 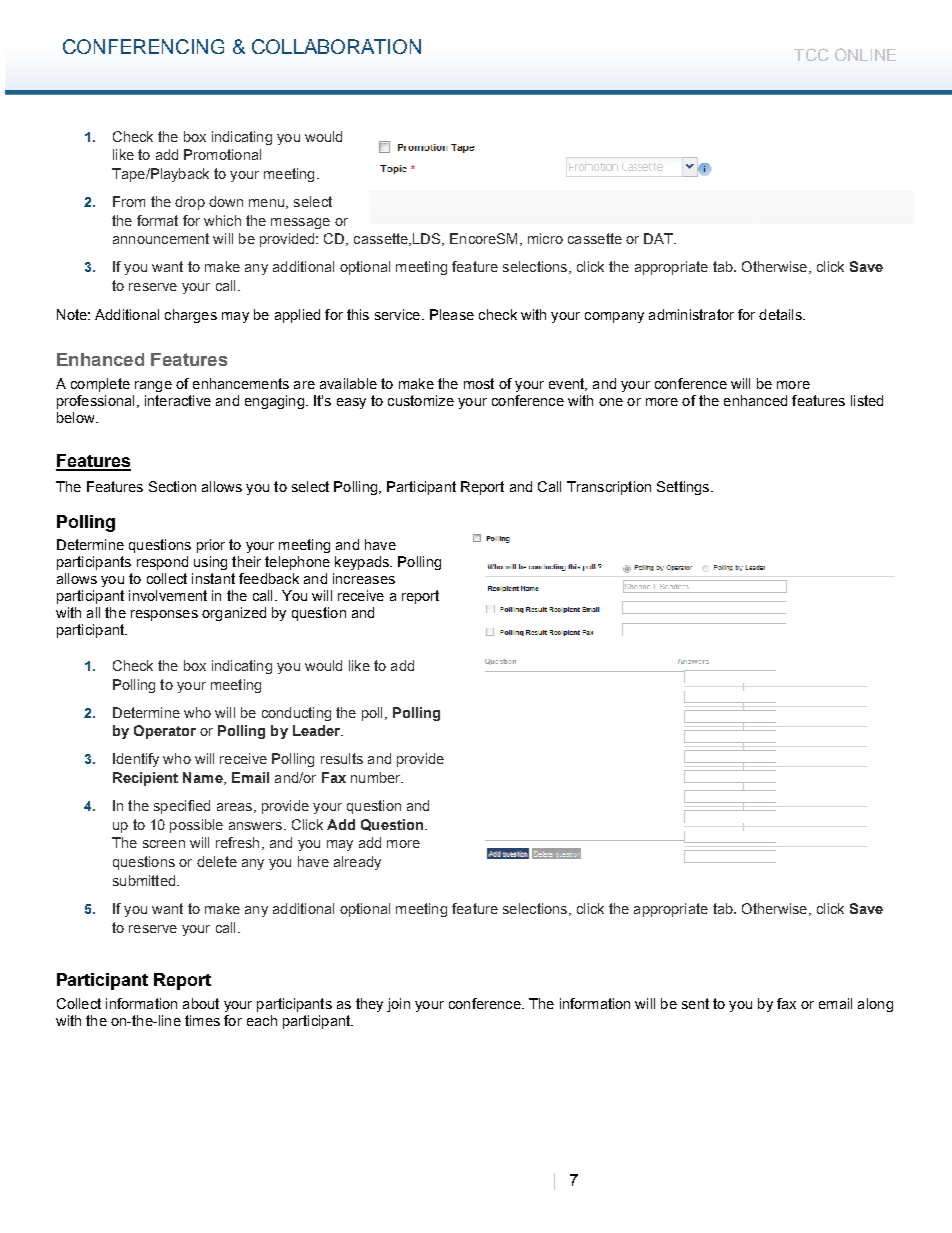 I want to click on COLLABORATION, so click(x=336, y=46).
